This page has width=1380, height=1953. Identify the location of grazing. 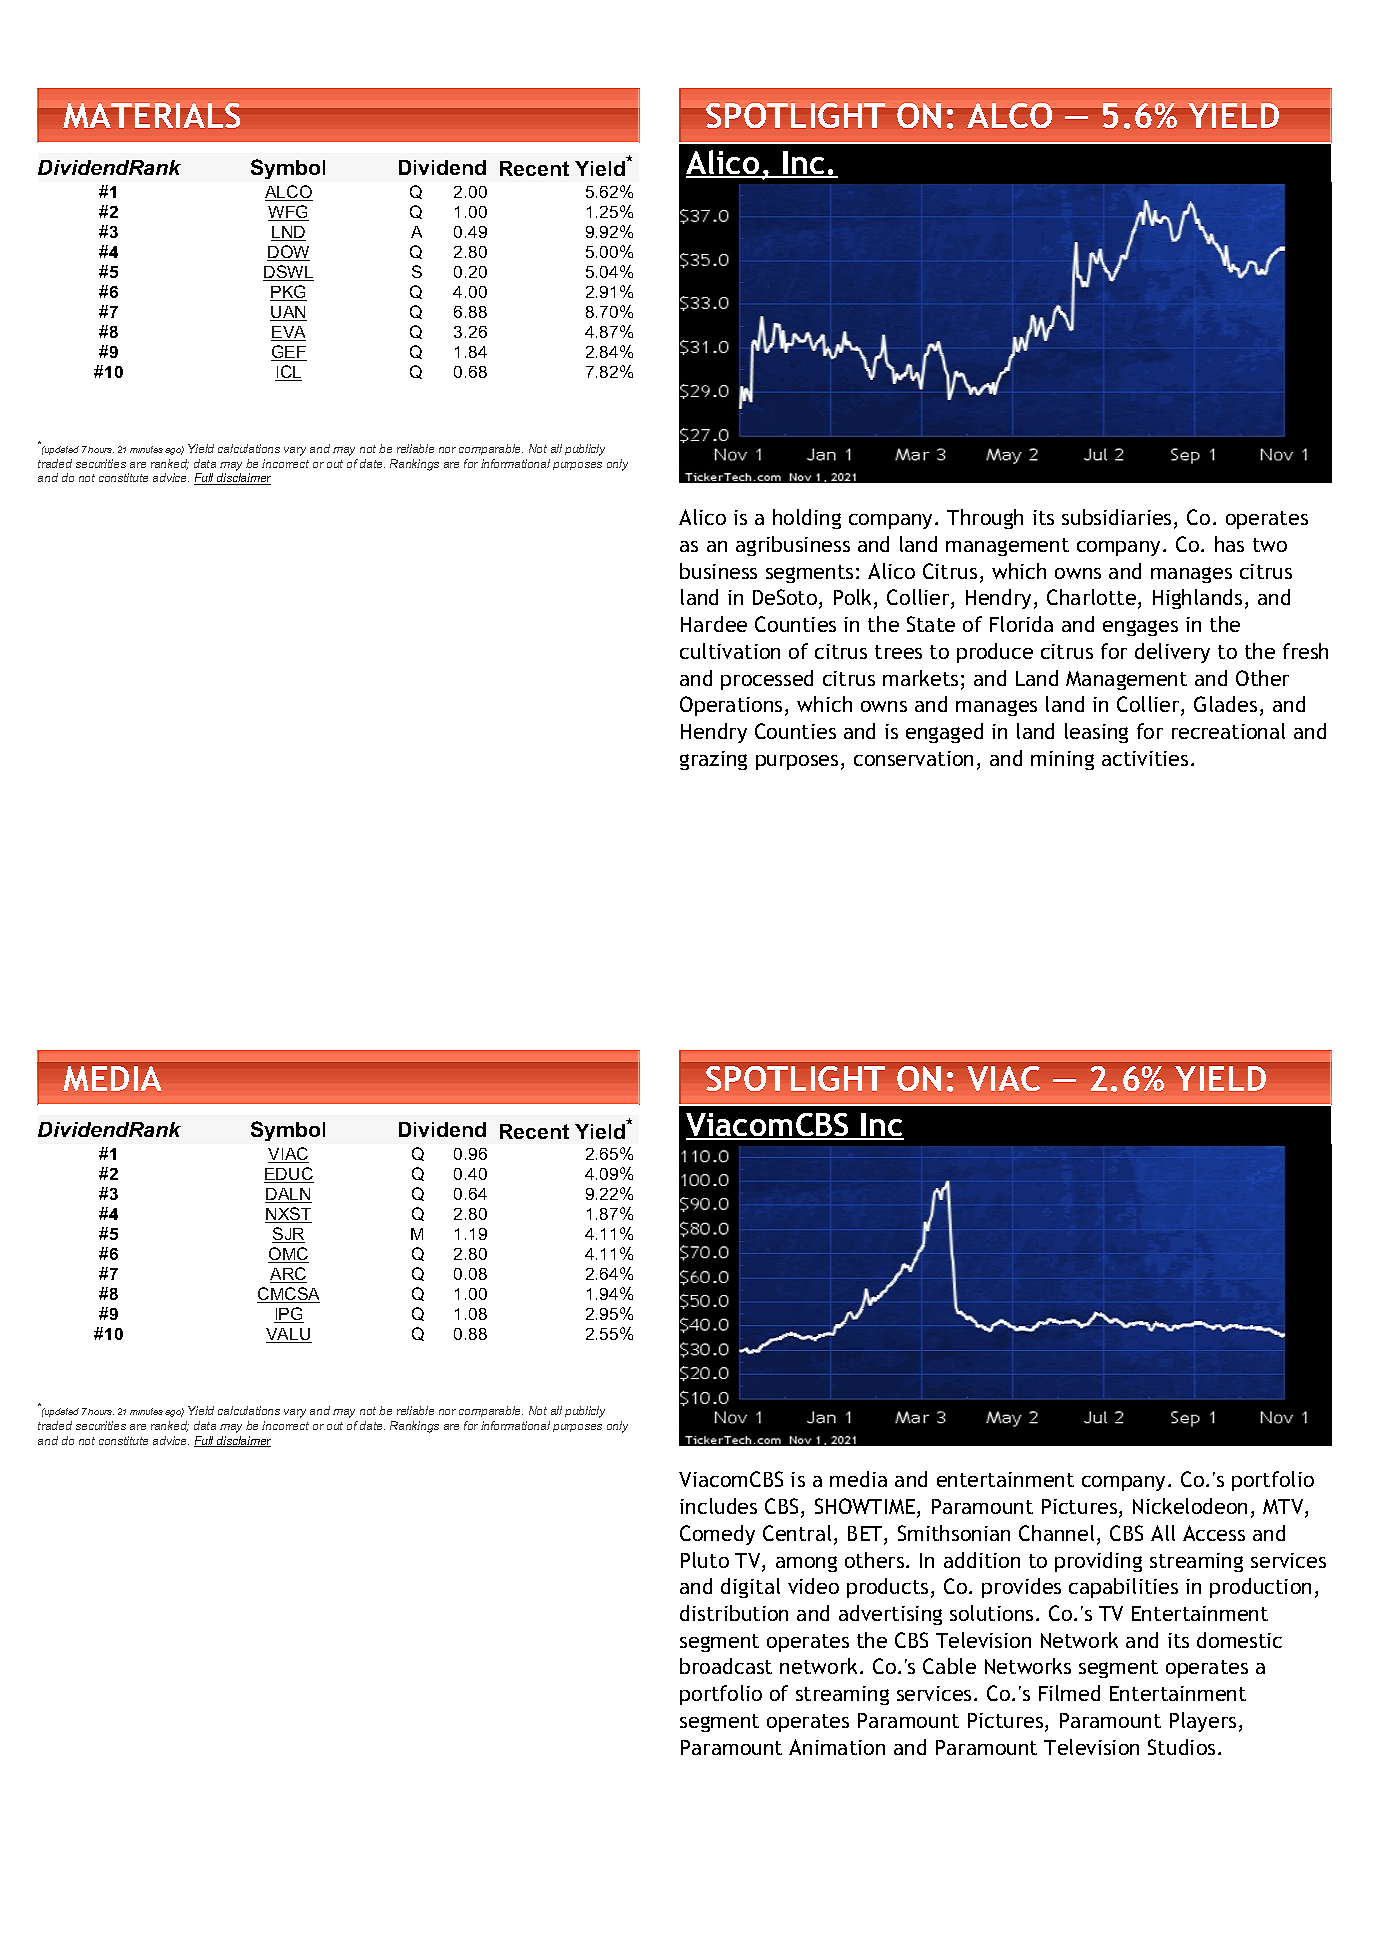
(713, 760).
